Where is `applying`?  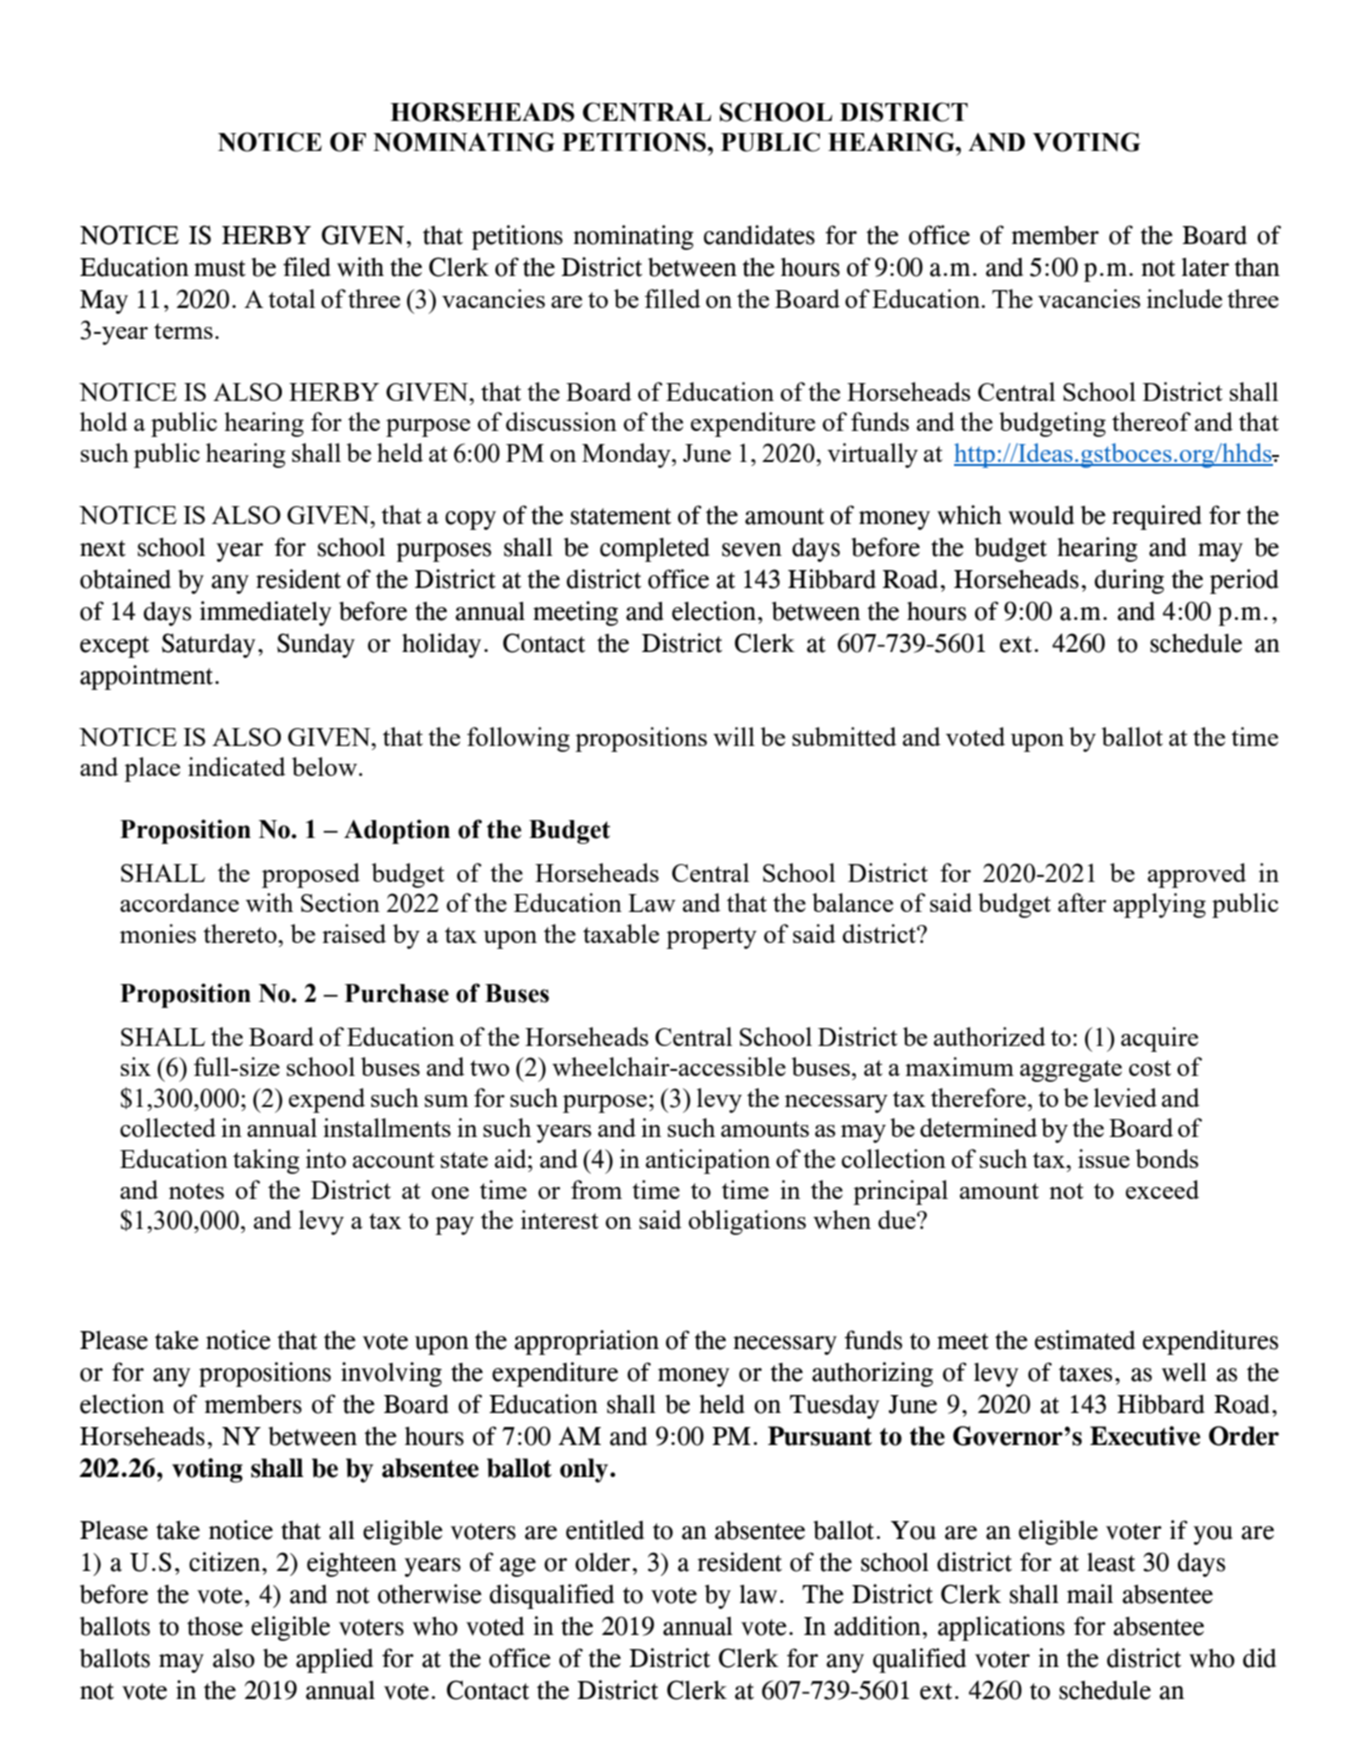
applying is located at coordinates (1159, 905).
